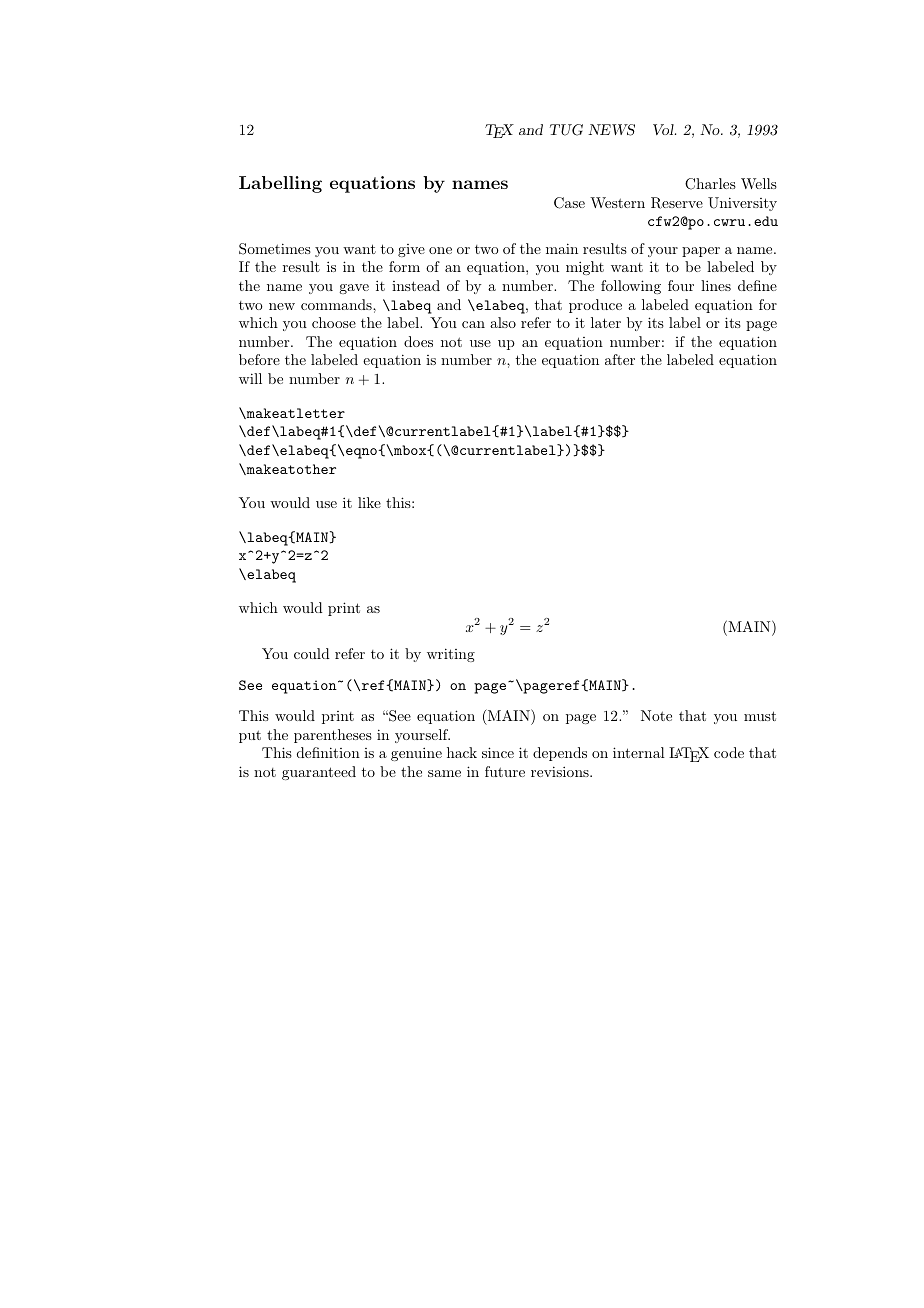 The width and height of the document is (924, 1308). What do you see at coordinates (369, 502) in the document?
I see `like` at bounding box center [369, 502].
